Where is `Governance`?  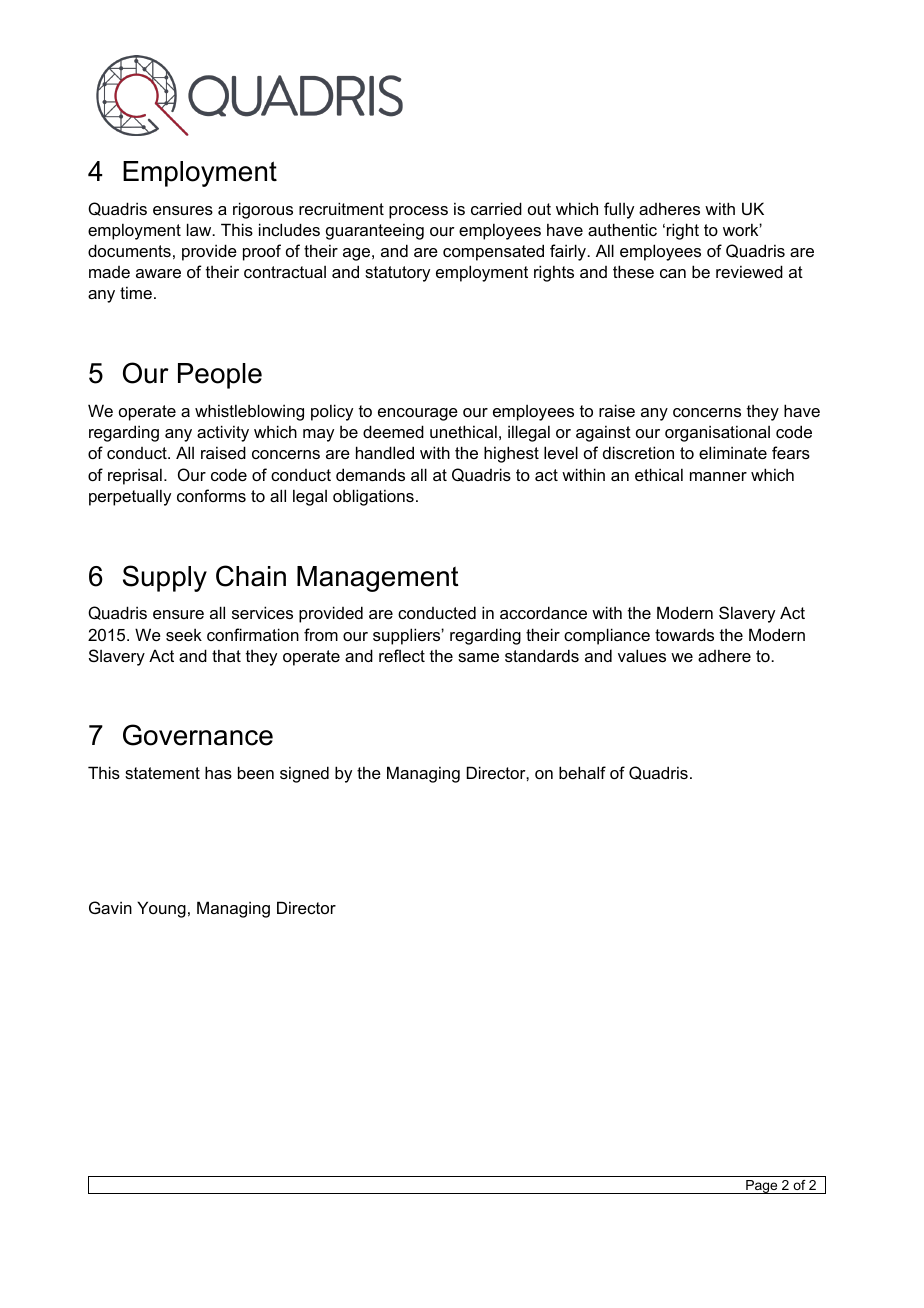 Governance is located at coordinates (198, 735).
